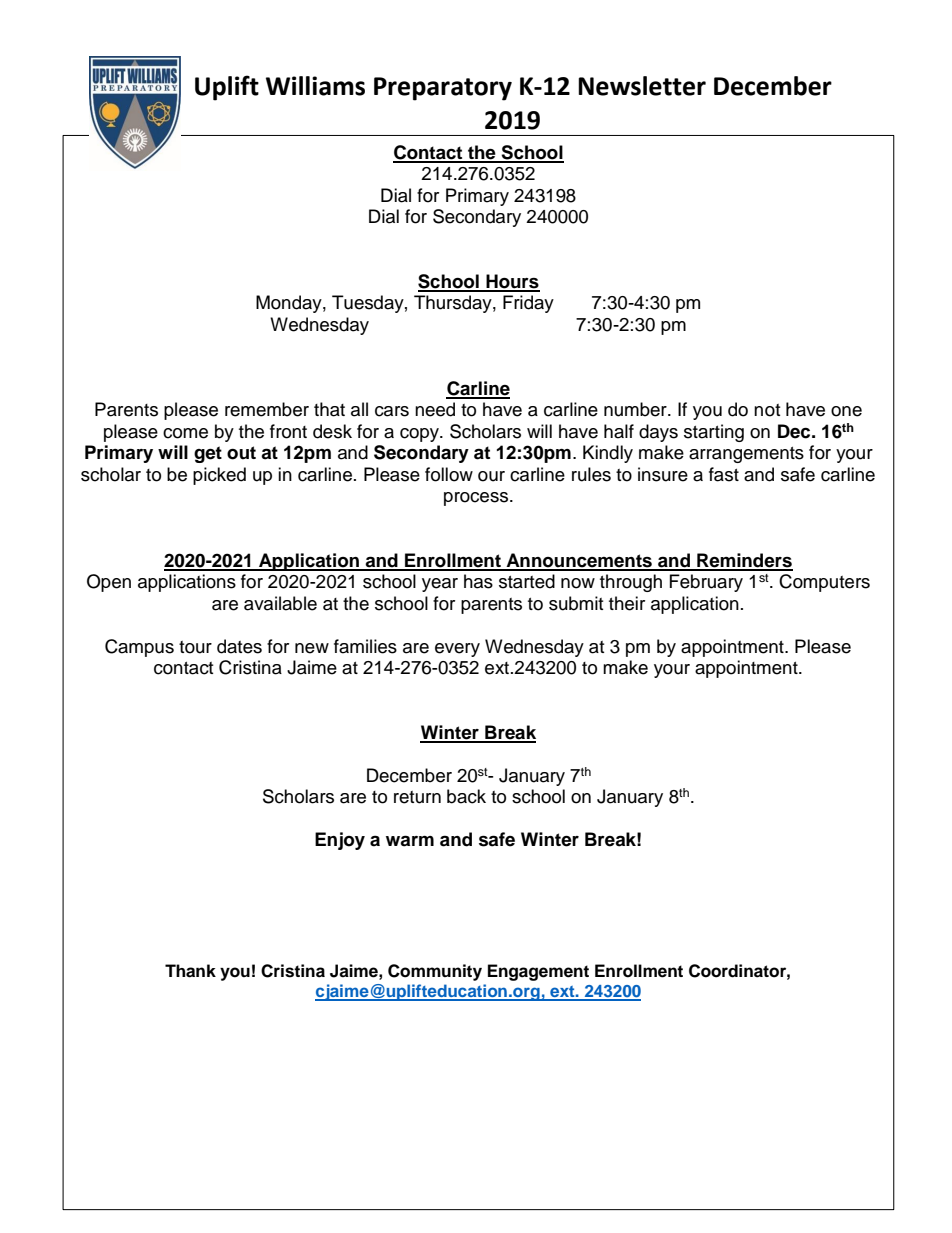  Describe the element at coordinates (477, 499) in the screenshot. I see `process` at that location.
